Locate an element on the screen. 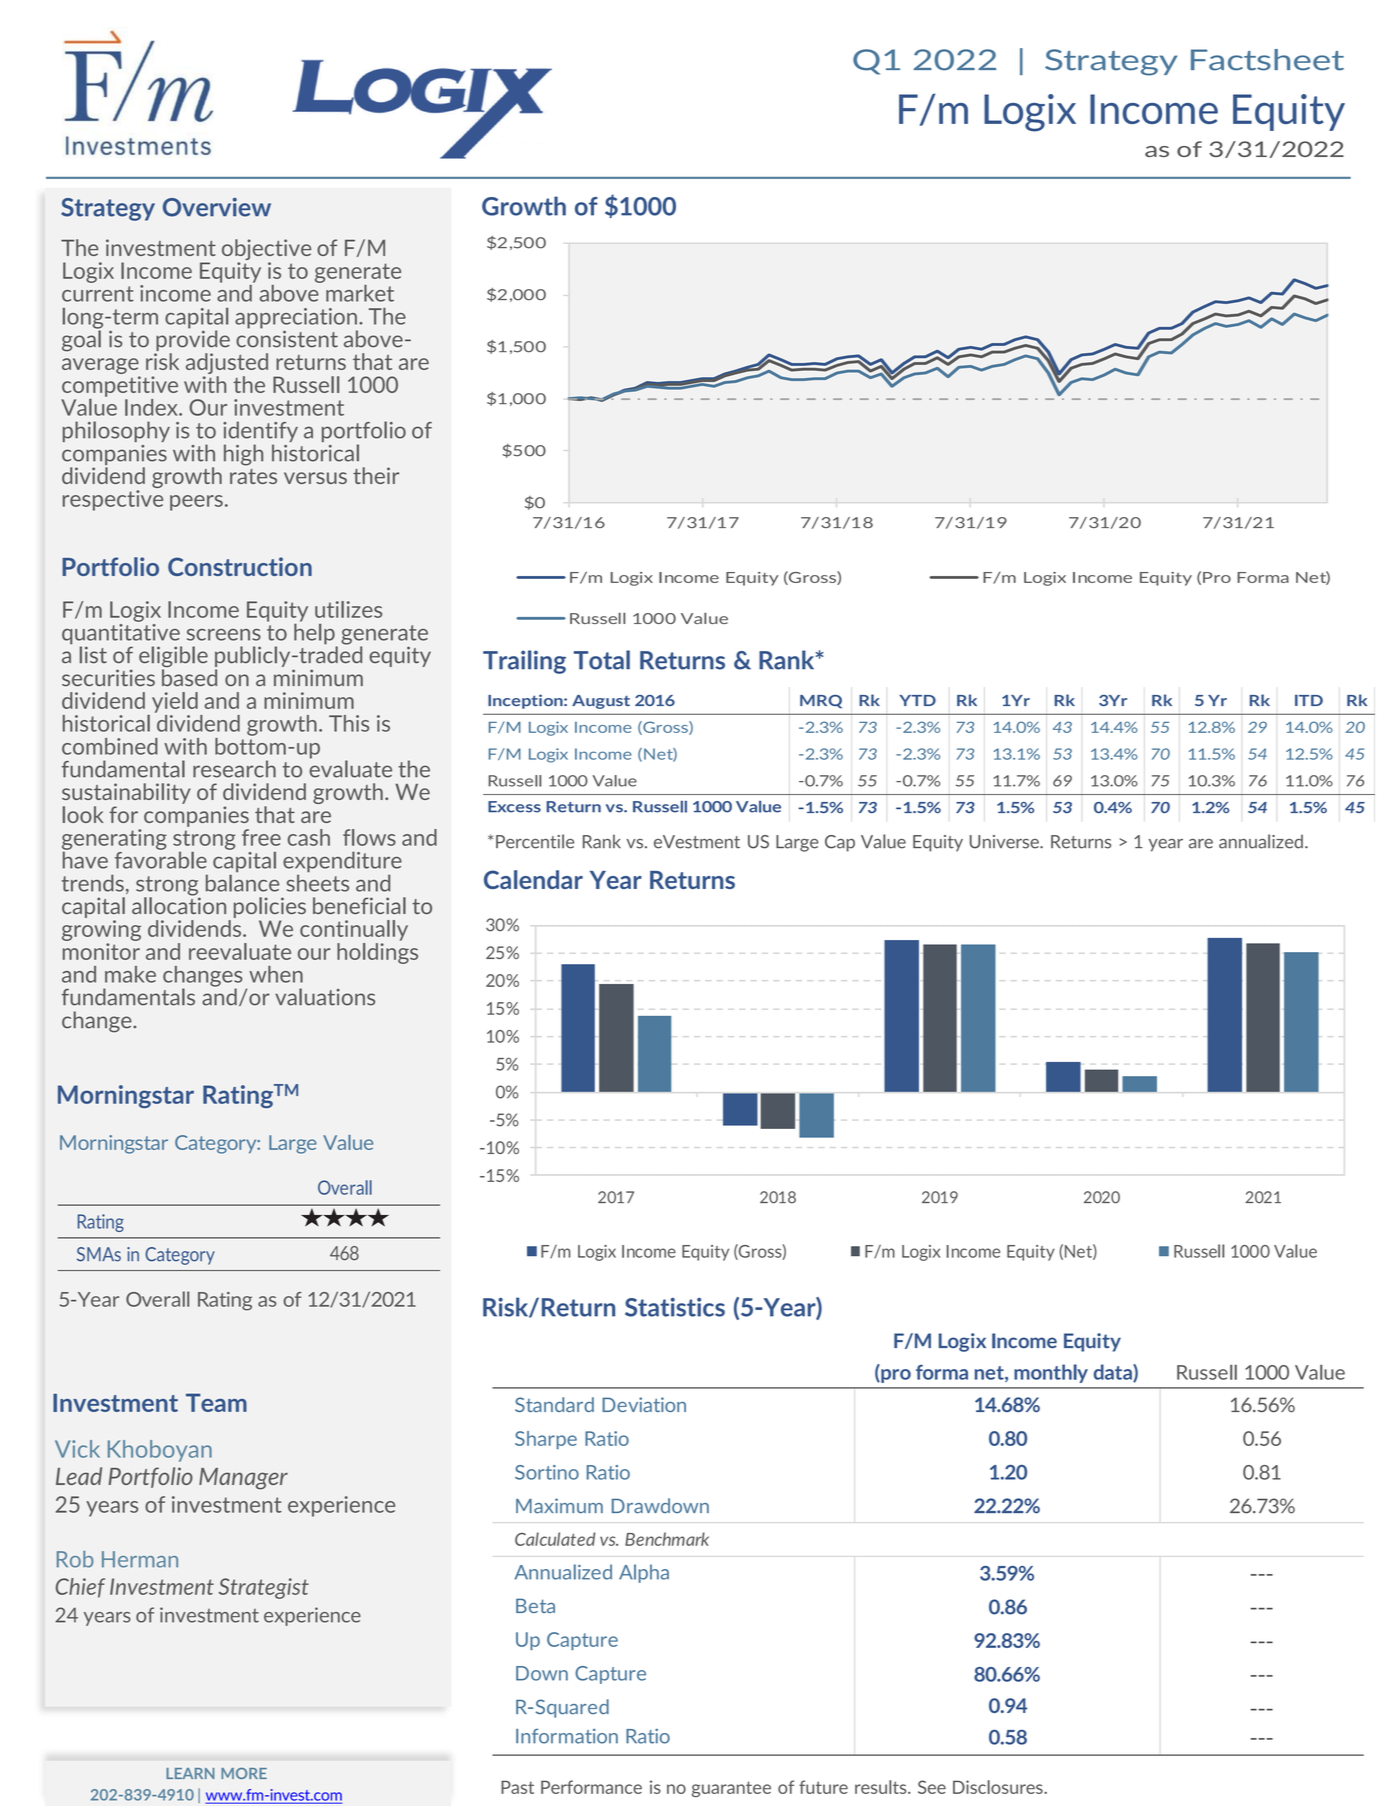 The height and width of the screenshot is (1806, 1395). objective is located at coordinates (266, 251).
